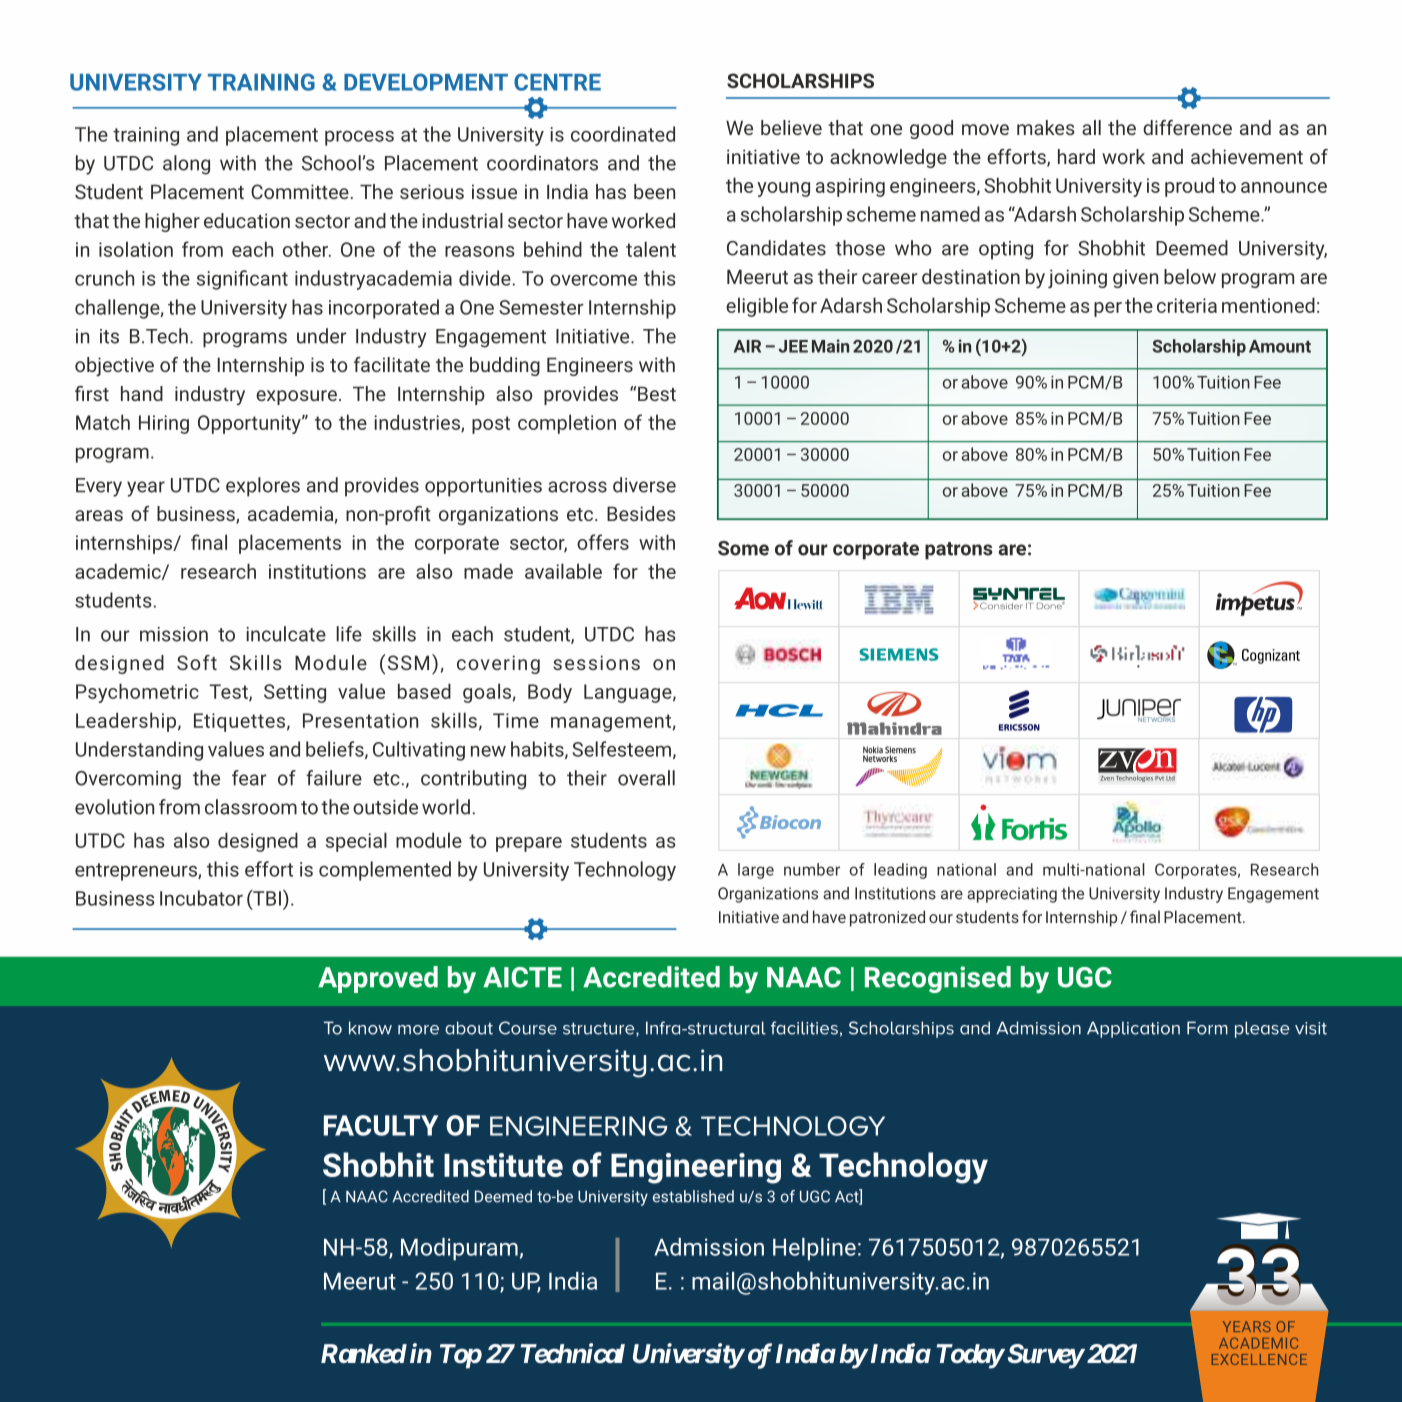  Describe the element at coordinates (186, 165) in the screenshot. I see `along` at that location.
